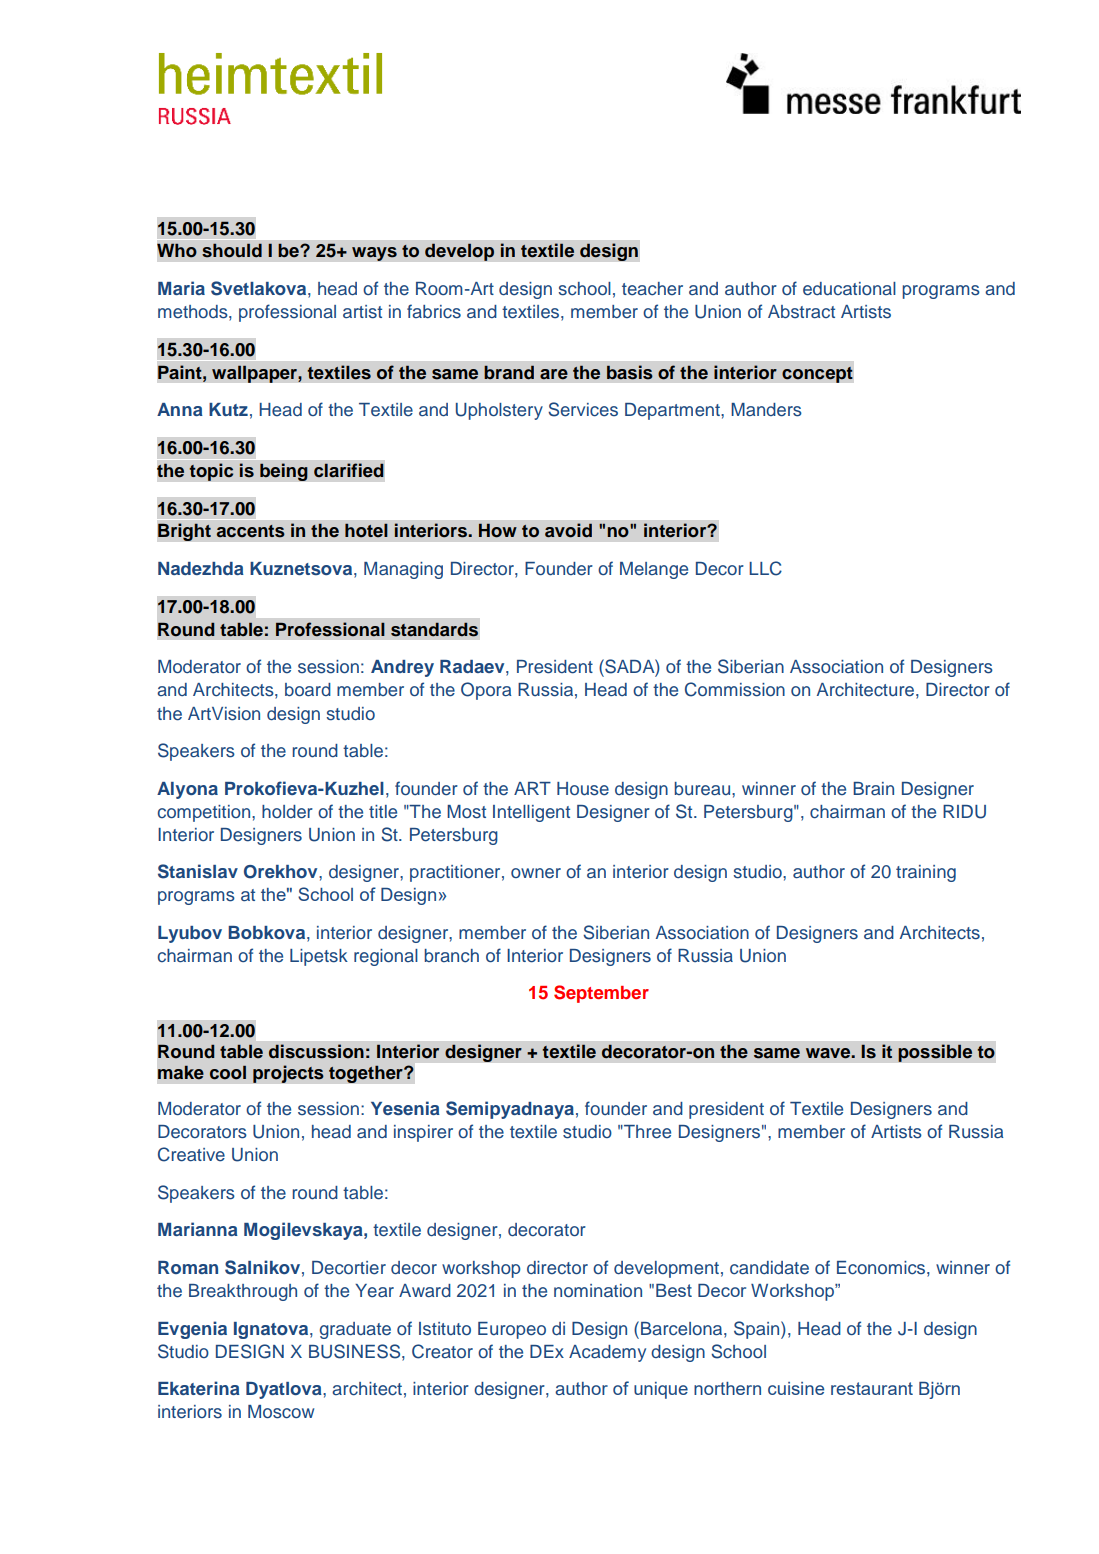 Image resolution: width=1099 pixels, height=1554 pixels. I want to click on Commission, so click(735, 689).
